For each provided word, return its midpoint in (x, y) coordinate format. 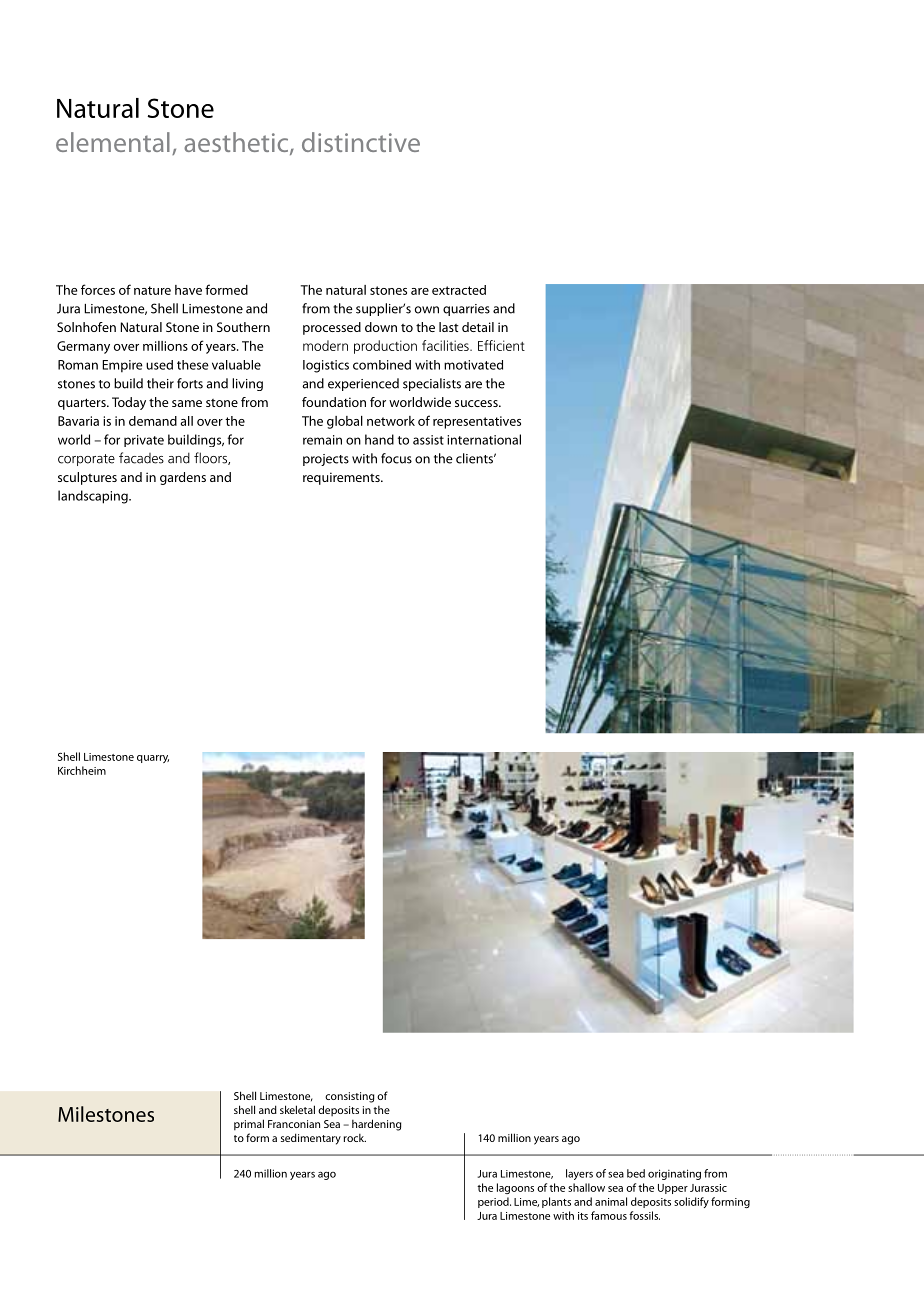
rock (355, 1138)
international (484, 439)
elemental (113, 142)
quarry (153, 759)
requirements (342, 478)
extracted (459, 290)
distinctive (361, 142)
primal (249, 1125)
